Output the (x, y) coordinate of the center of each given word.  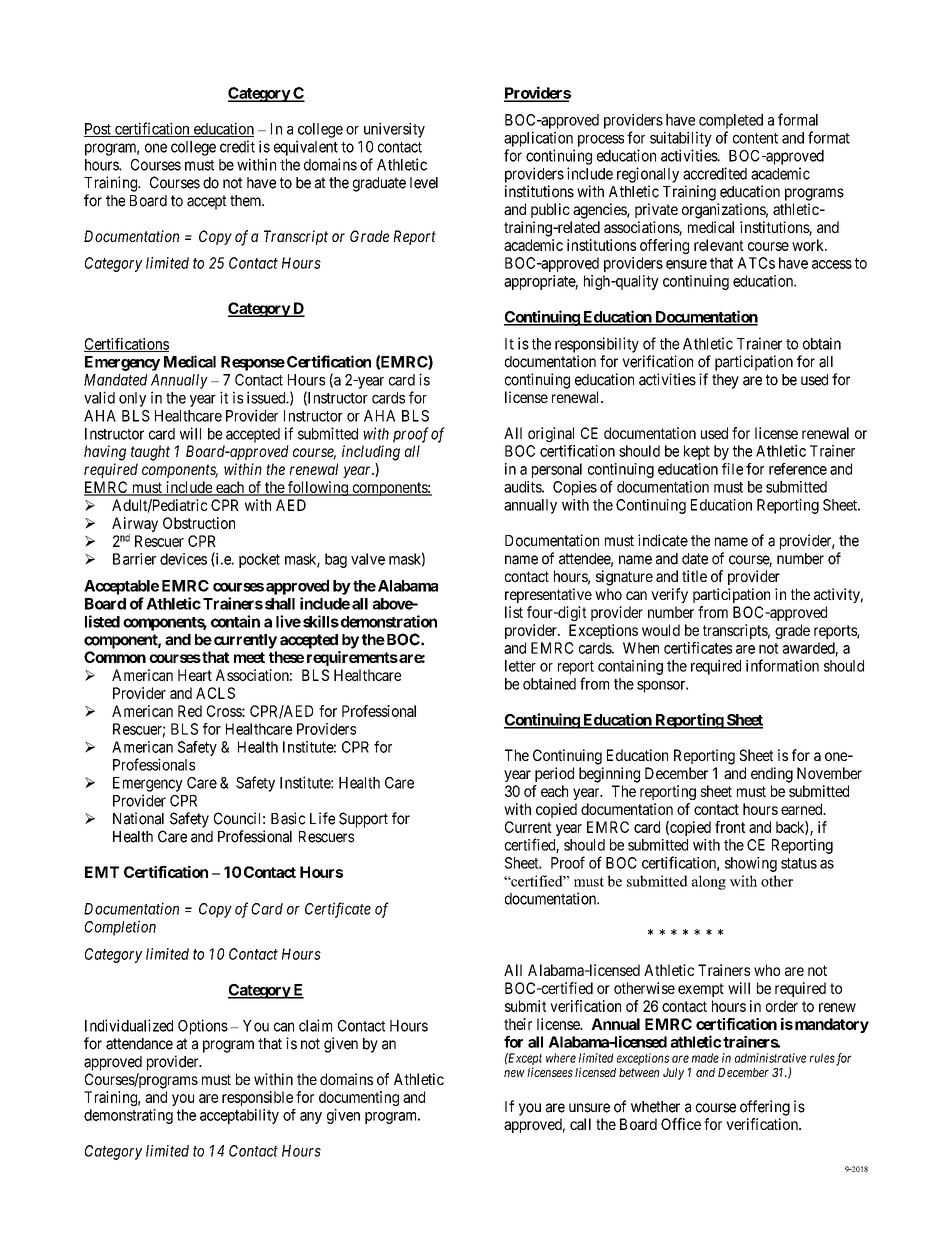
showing (751, 864)
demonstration (387, 621)
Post (98, 130)
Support (363, 820)
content (755, 138)
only (132, 399)
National (138, 818)
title (694, 576)
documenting (359, 1098)
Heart (195, 675)
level (424, 183)
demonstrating (128, 1116)
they (725, 381)
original (551, 434)
